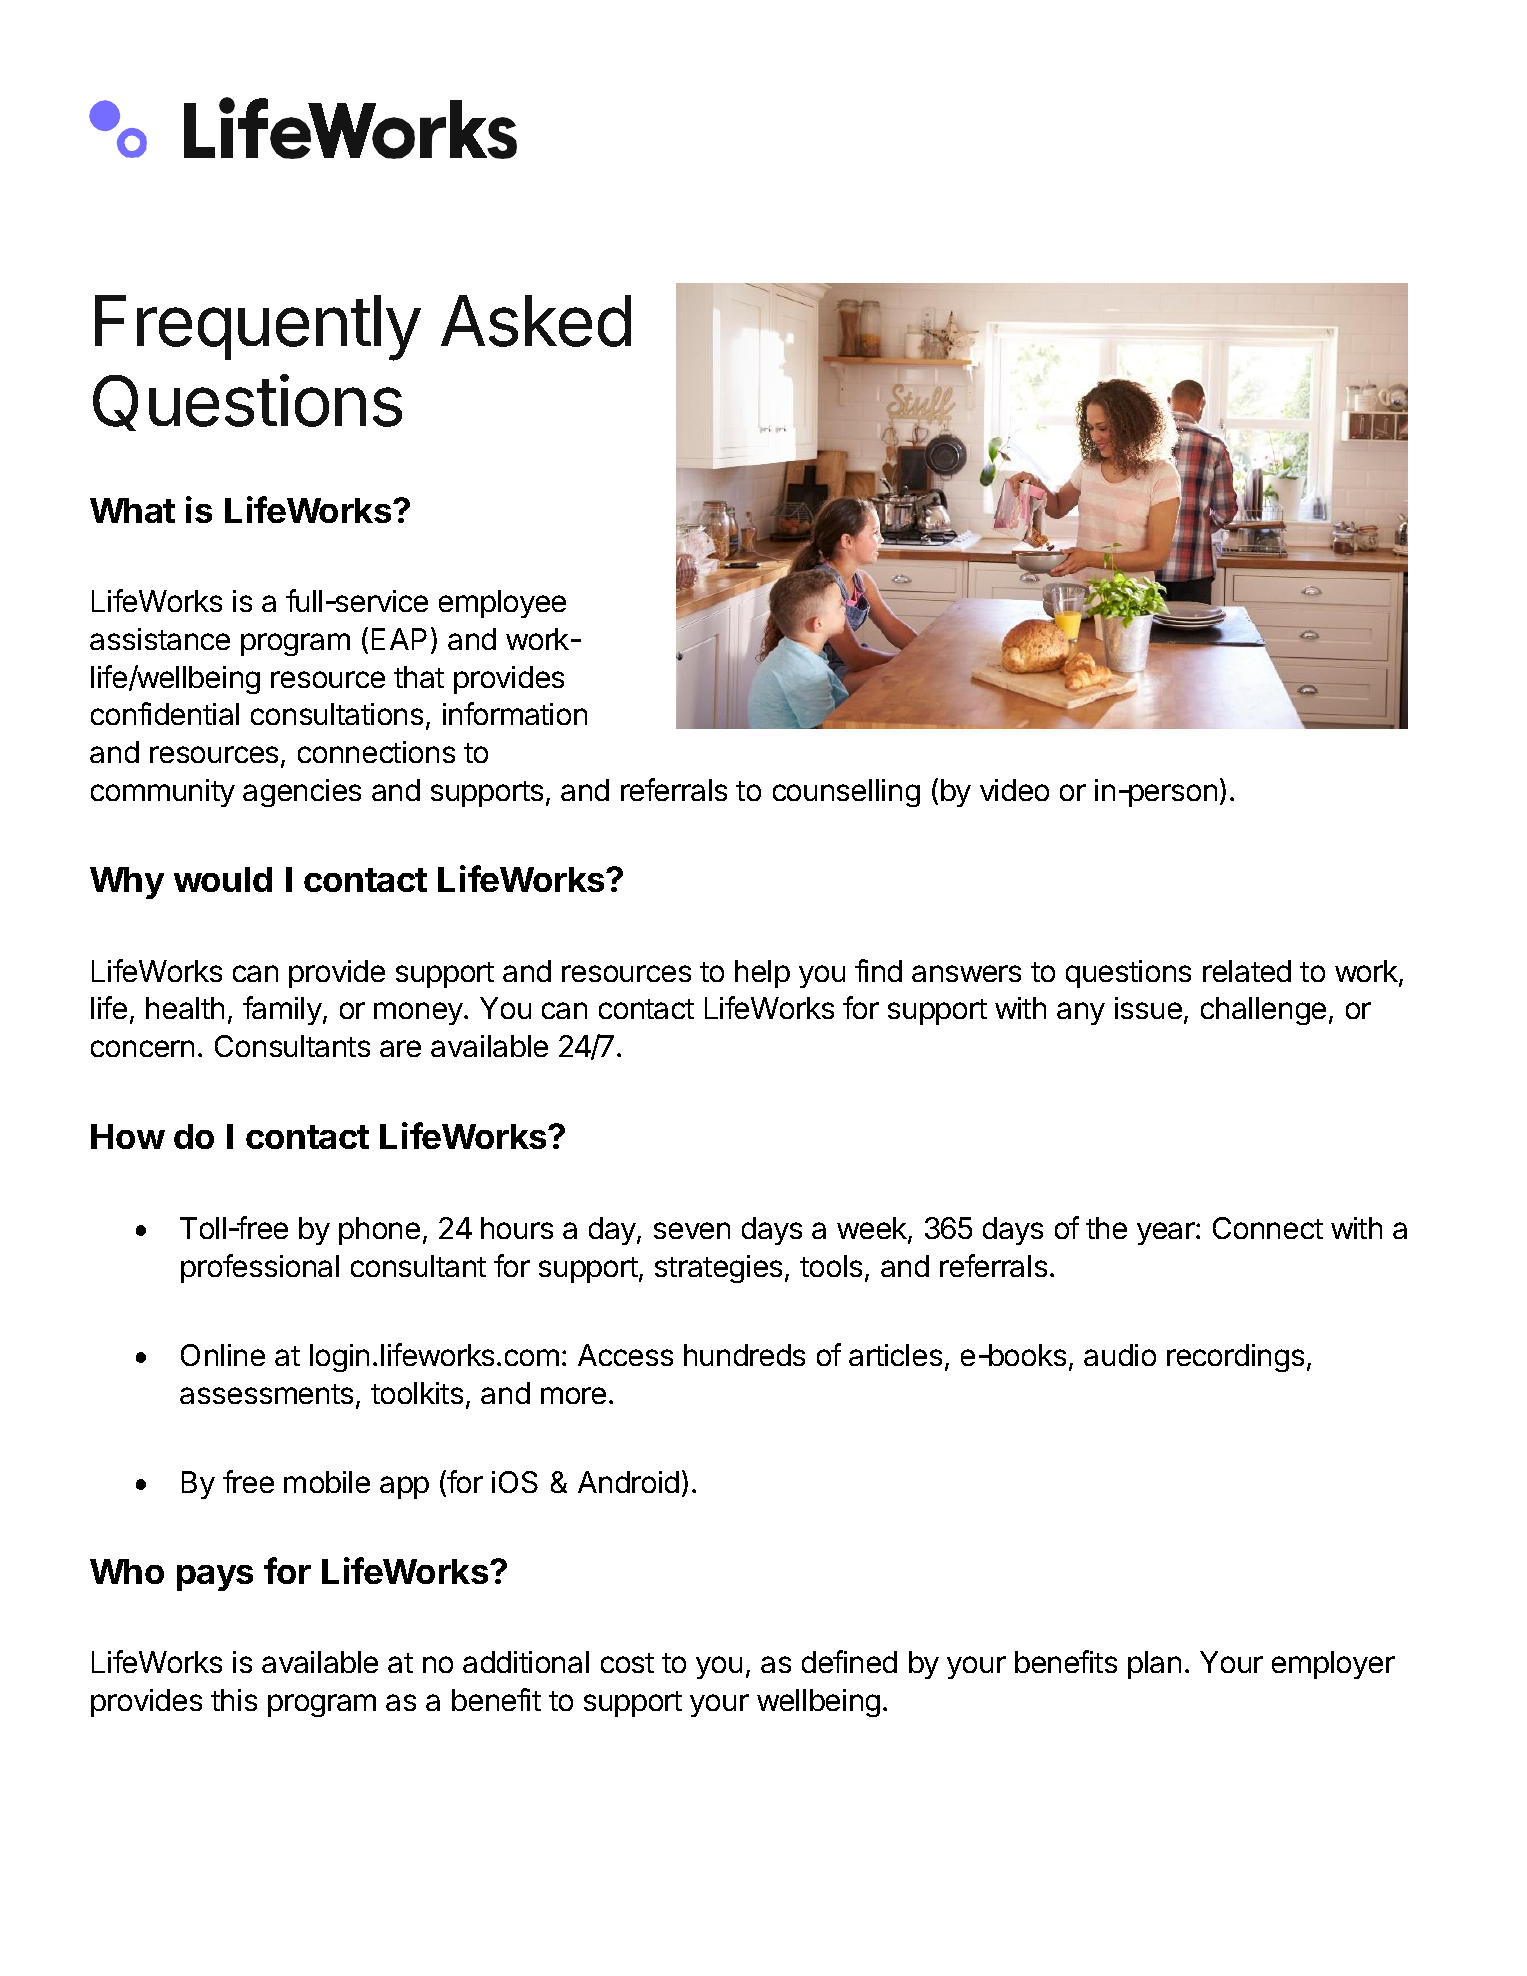 The width and height of the screenshot is (1527, 1976). What do you see at coordinates (1148, 1008) in the screenshot?
I see `issue` at bounding box center [1148, 1008].
